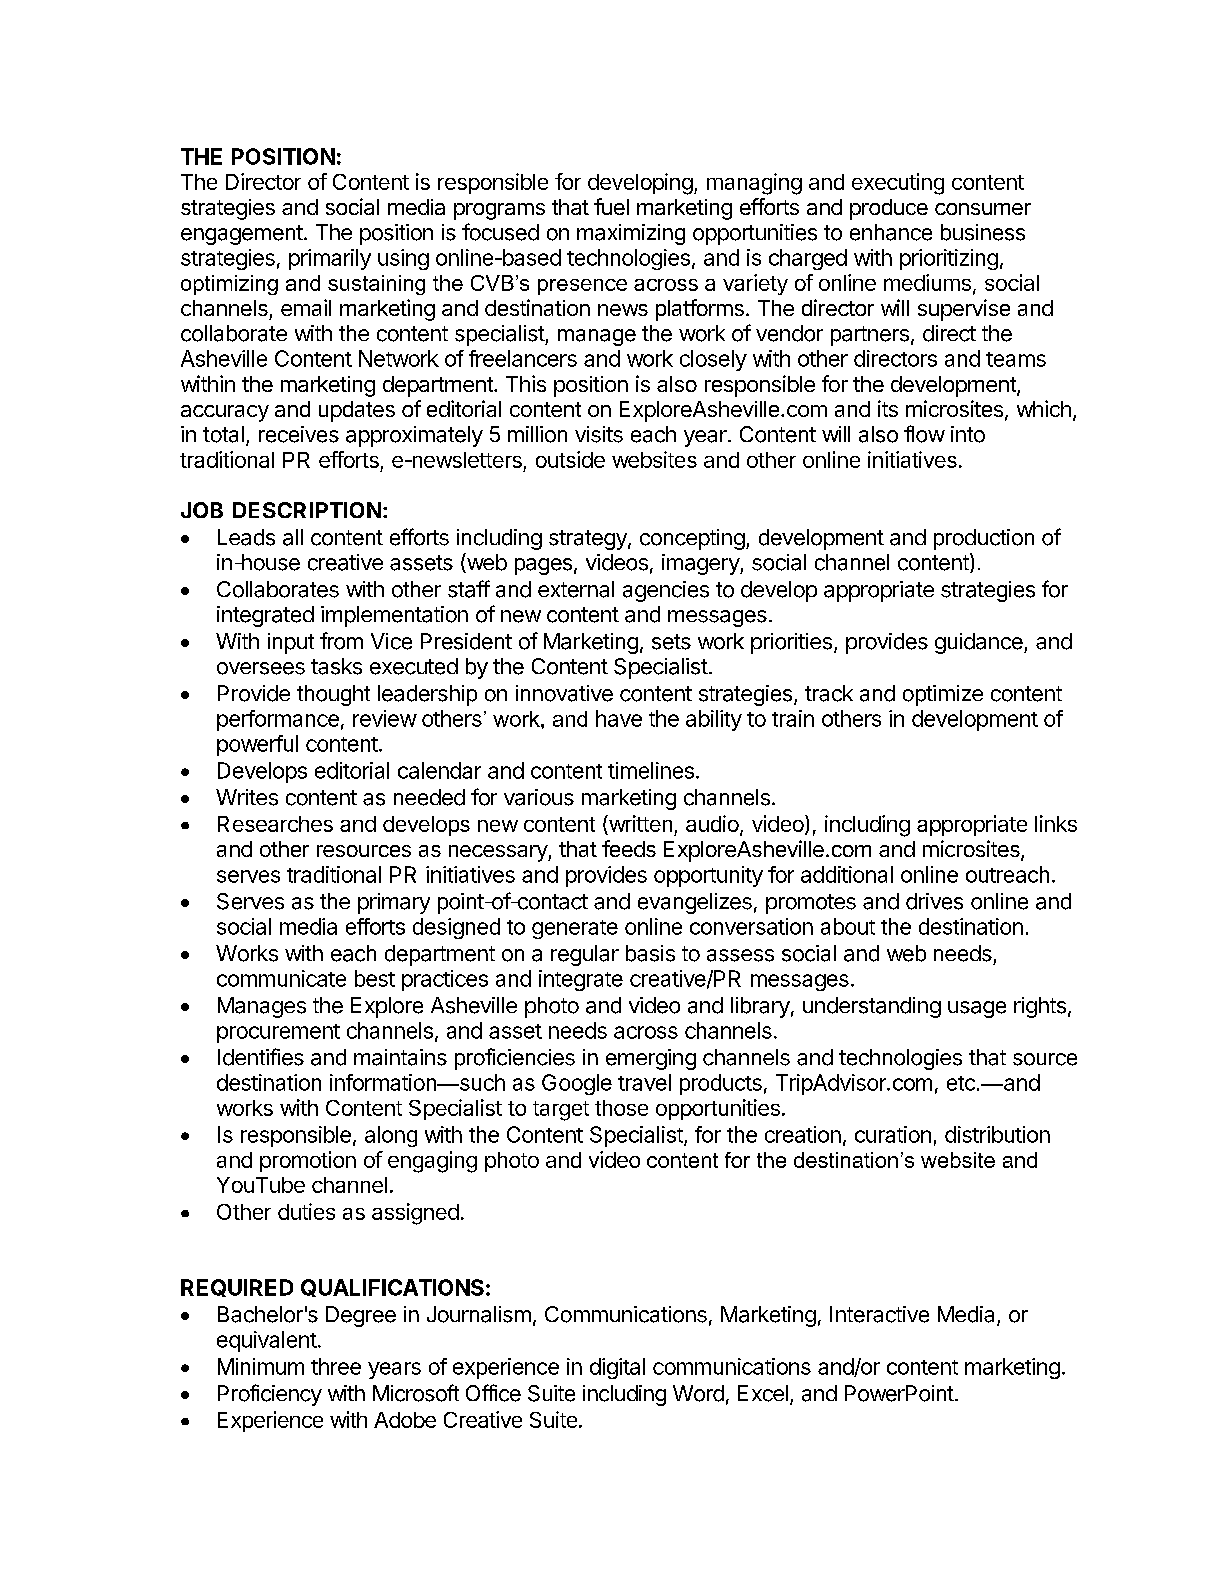 Image resolution: width=1223 pixels, height=1582 pixels. I want to click on business, so click(983, 232).
